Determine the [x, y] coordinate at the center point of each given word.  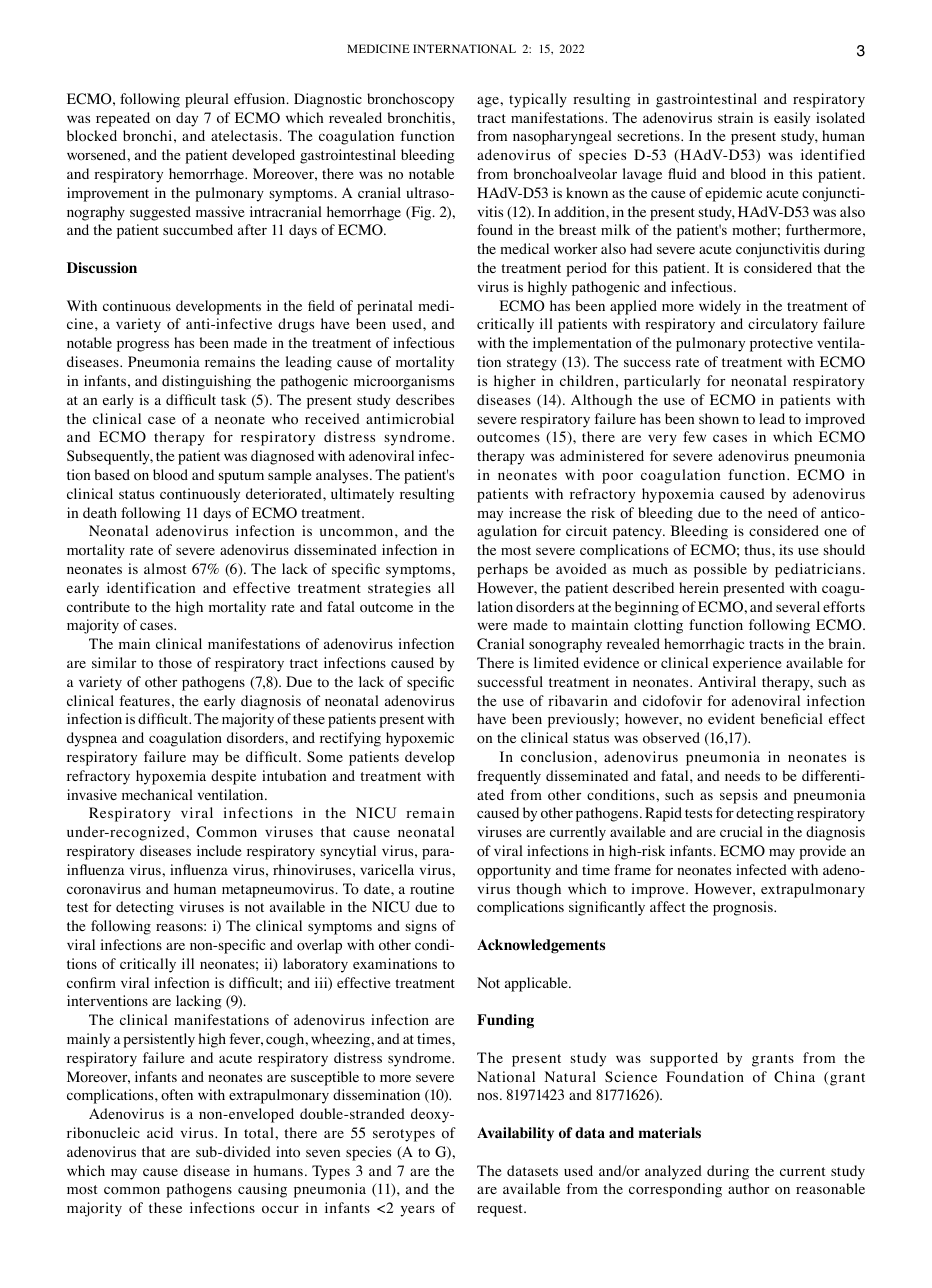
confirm [91, 983]
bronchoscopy [410, 100]
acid [160, 1132]
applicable [537, 984]
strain [735, 117]
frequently [509, 777]
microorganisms [404, 382]
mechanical [157, 794]
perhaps [502, 570]
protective [781, 344]
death [100, 512]
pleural [207, 100]
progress [143, 346]
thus [758, 549]
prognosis [744, 908]
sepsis [739, 796]
